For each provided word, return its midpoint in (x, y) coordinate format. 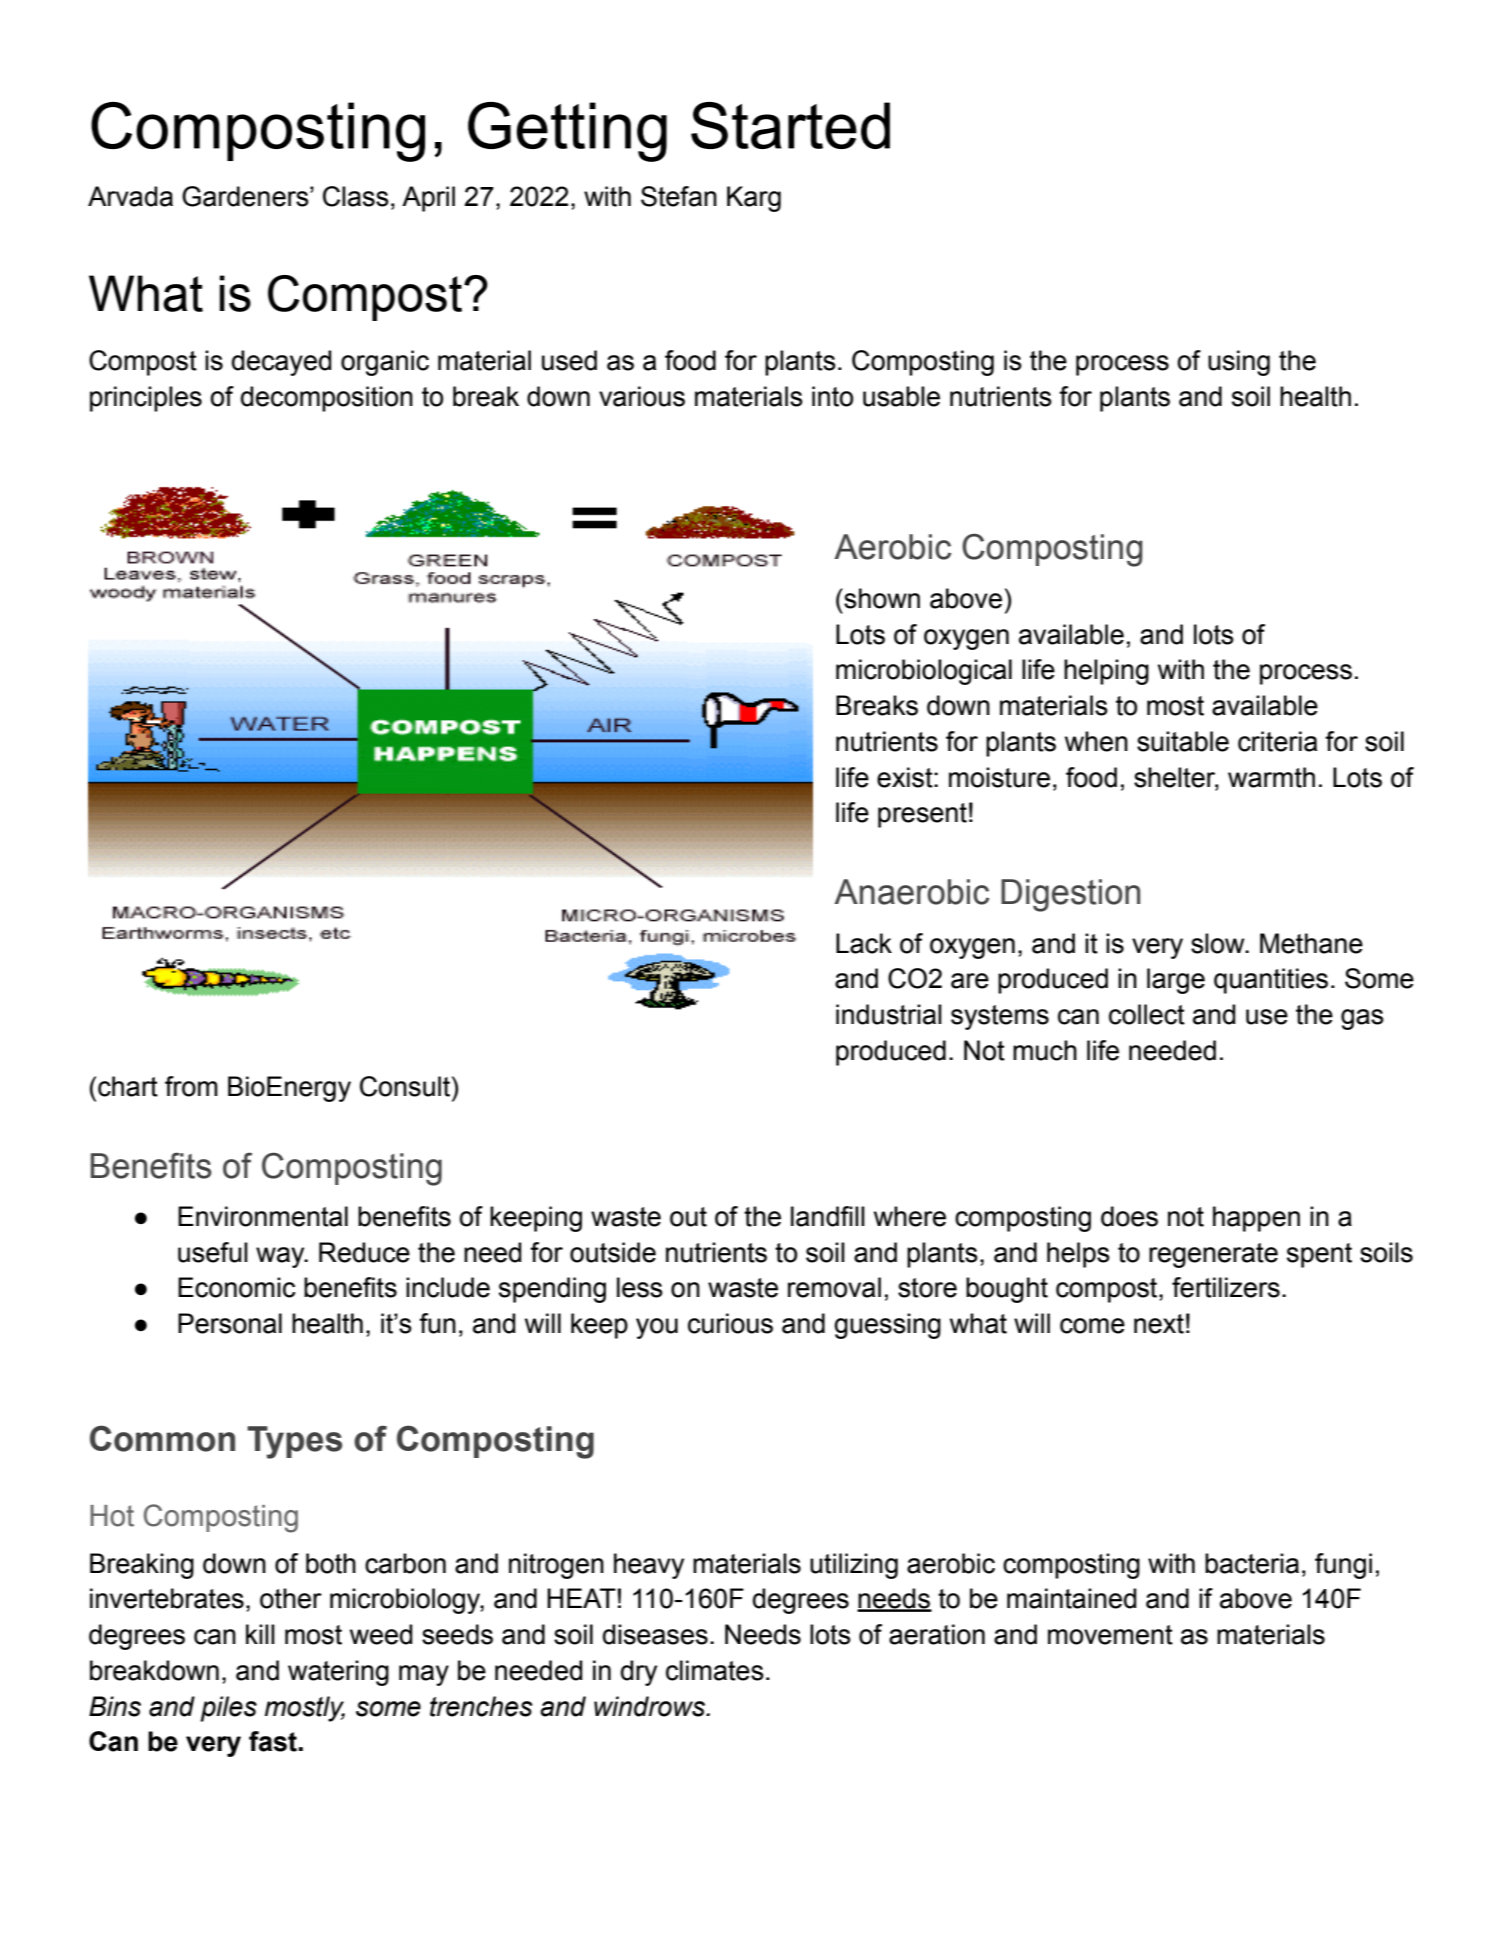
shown (881, 598)
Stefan (679, 196)
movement (1110, 1635)
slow (1219, 943)
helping (1106, 672)
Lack (864, 943)
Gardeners (246, 196)
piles (228, 1709)
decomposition (327, 399)
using (1239, 363)
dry (639, 1673)
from (191, 1086)
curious (730, 1323)
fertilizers (1226, 1287)
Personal (230, 1323)
